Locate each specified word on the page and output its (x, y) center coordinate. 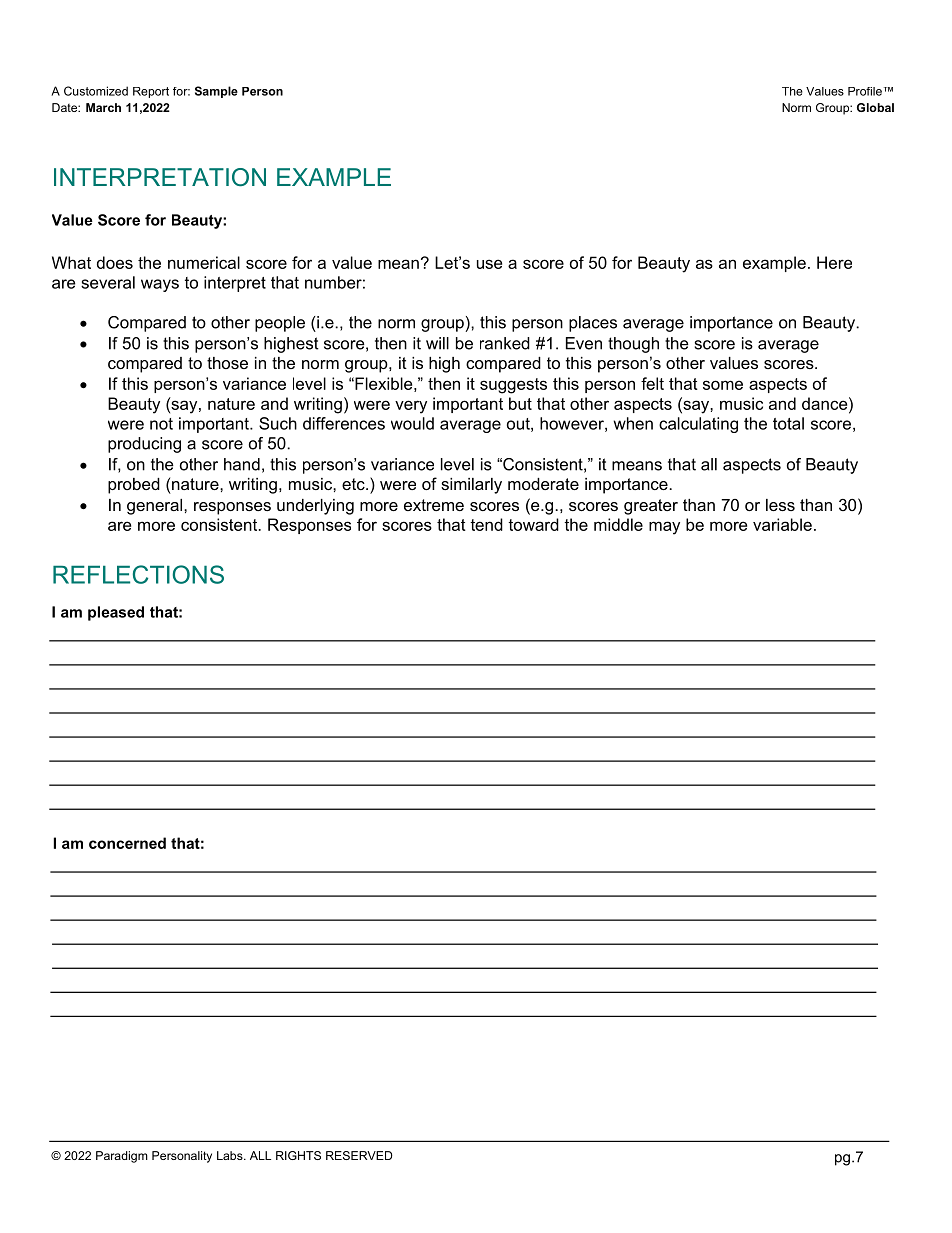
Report (151, 92)
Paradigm (122, 1157)
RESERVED (359, 1155)
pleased (116, 613)
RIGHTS (298, 1155)
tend (486, 524)
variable (782, 524)
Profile (865, 91)
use (489, 264)
